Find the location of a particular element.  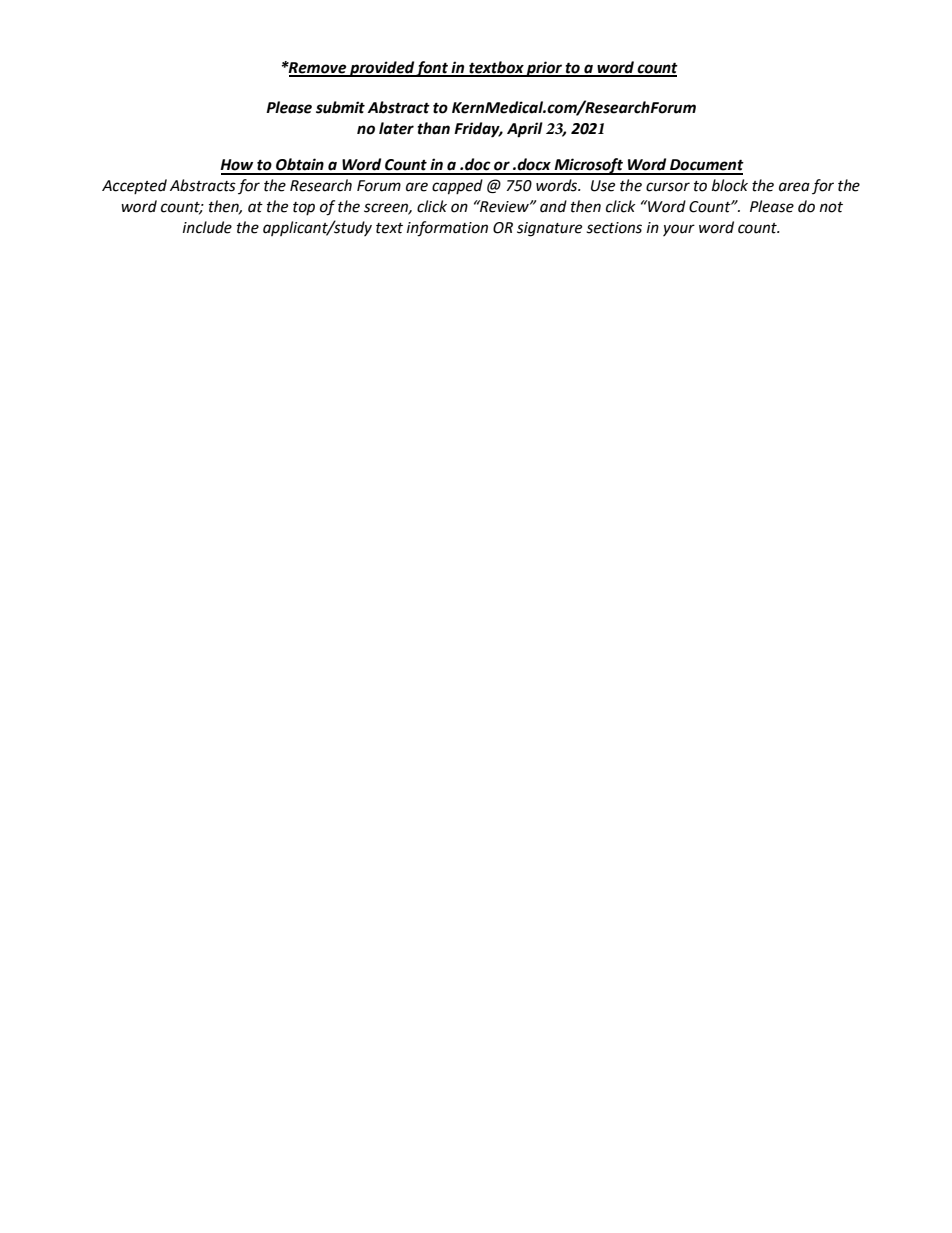

April is located at coordinates (525, 130).
